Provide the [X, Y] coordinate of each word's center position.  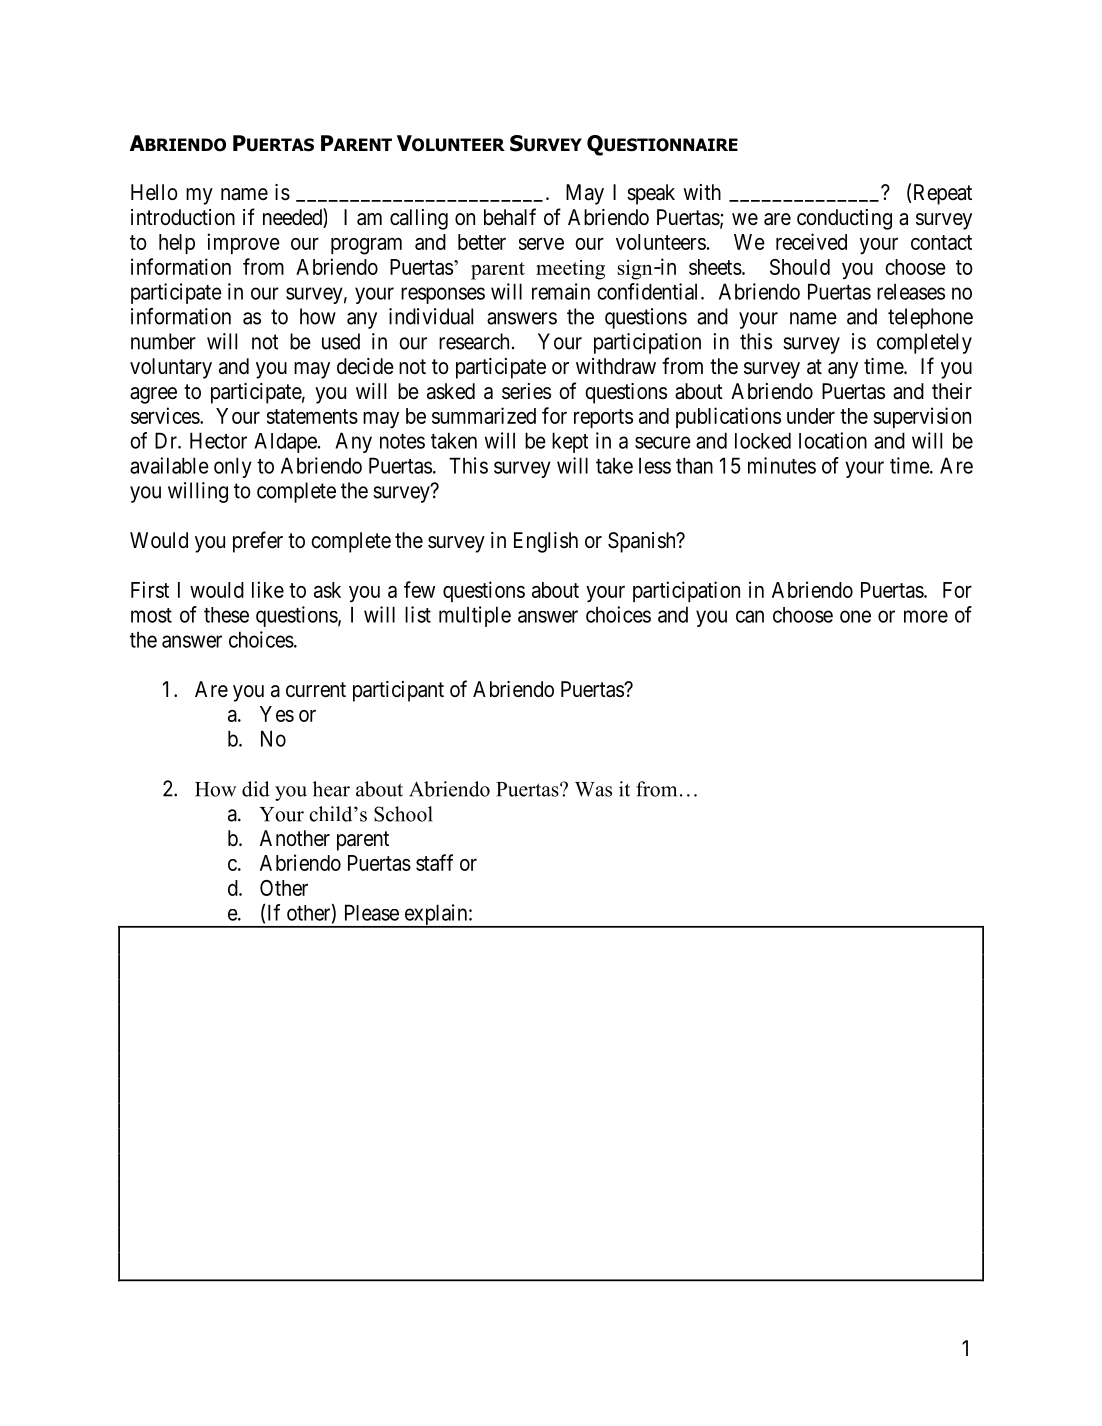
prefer [258, 542]
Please [372, 912]
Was [593, 789]
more [926, 616]
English [546, 542]
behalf [510, 217]
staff [434, 862]
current [316, 690]
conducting [844, 219]
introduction [183, 217]
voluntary [171, 368]
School [403, 814]
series [526, 391]
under [811, 416]
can [750, 616]
